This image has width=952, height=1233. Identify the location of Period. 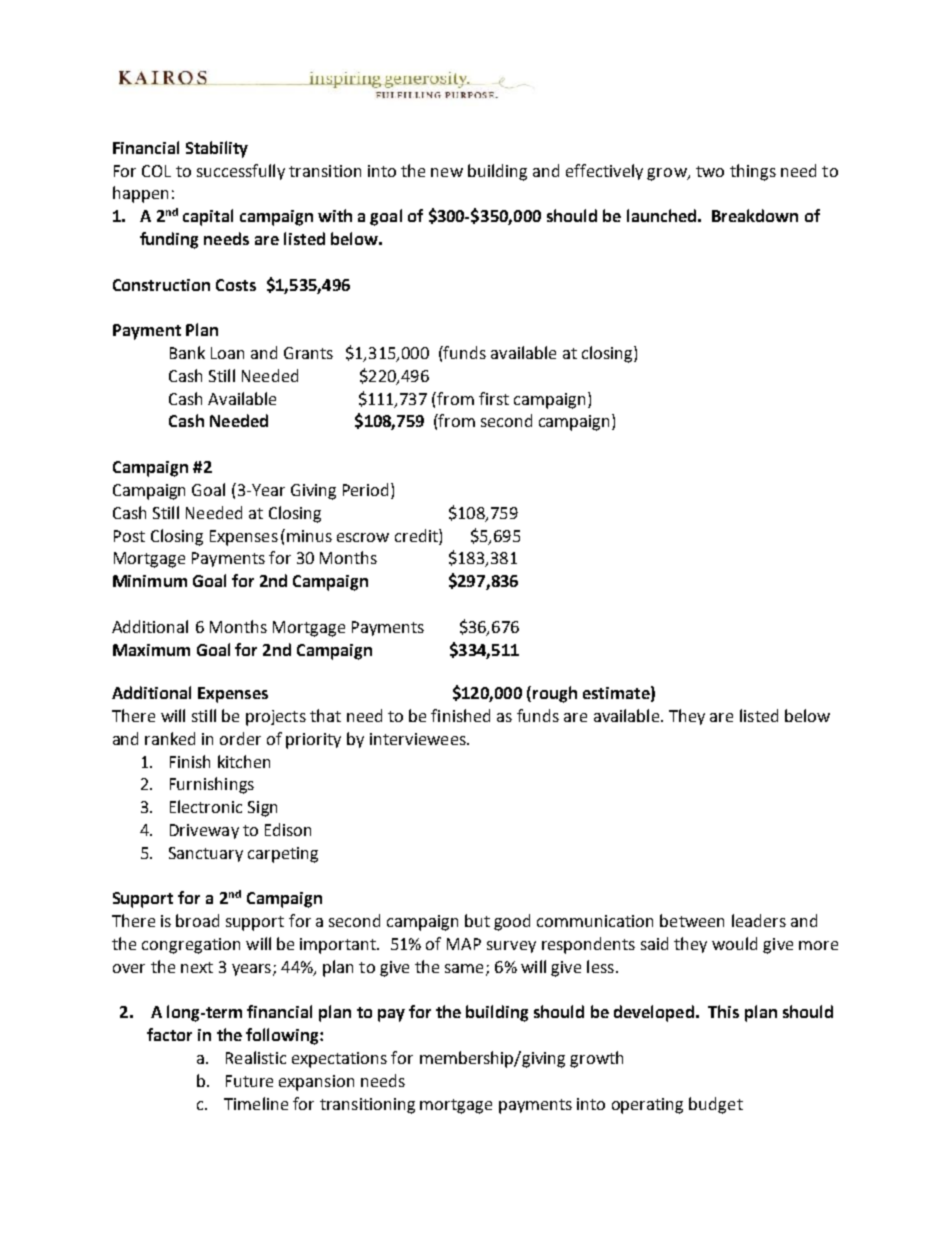
(367, 489).
